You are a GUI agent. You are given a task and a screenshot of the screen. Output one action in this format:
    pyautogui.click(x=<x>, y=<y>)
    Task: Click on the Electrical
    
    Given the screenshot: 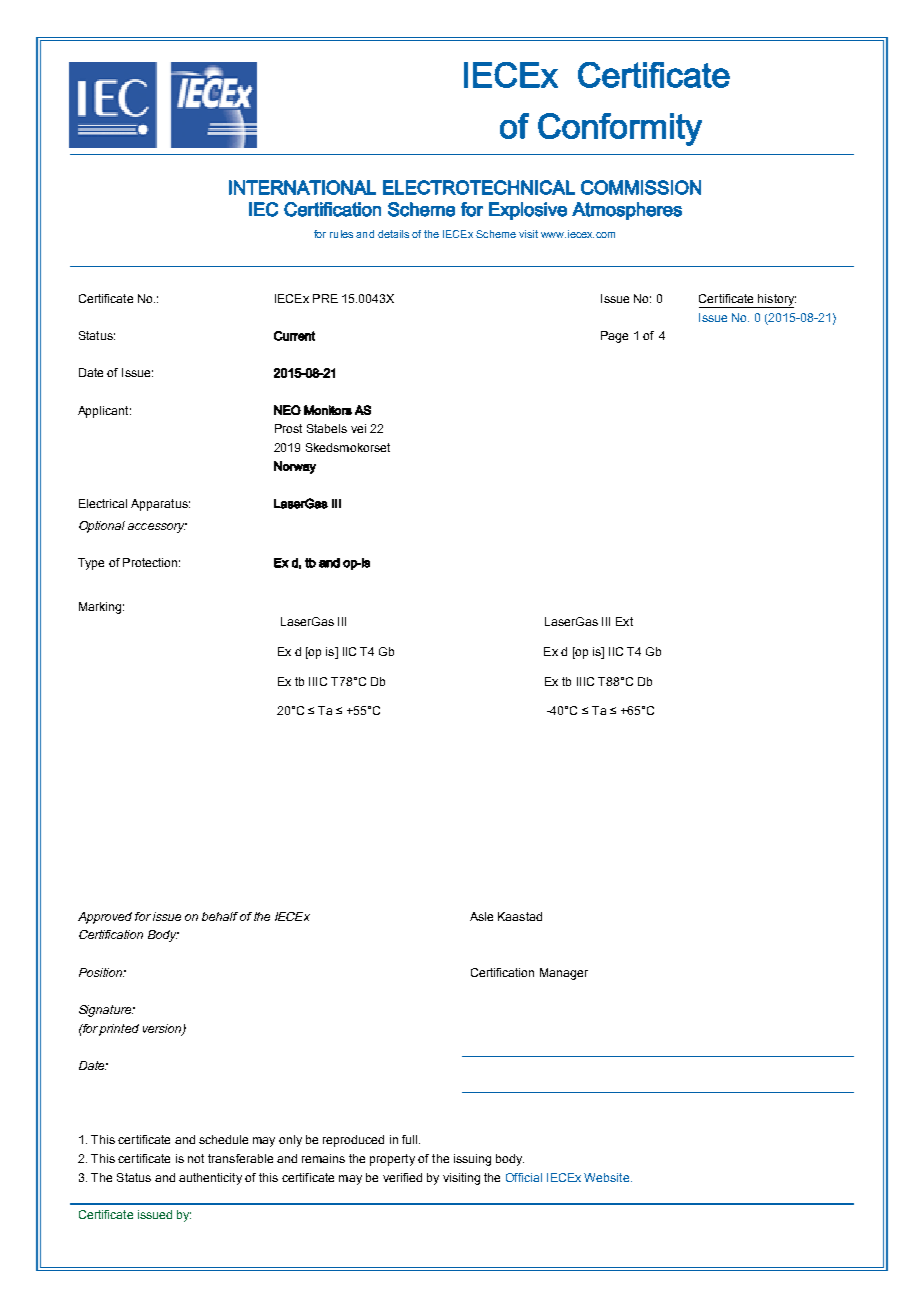 What is the action you would take?
    pyautogui.click(x=103, y=503)
